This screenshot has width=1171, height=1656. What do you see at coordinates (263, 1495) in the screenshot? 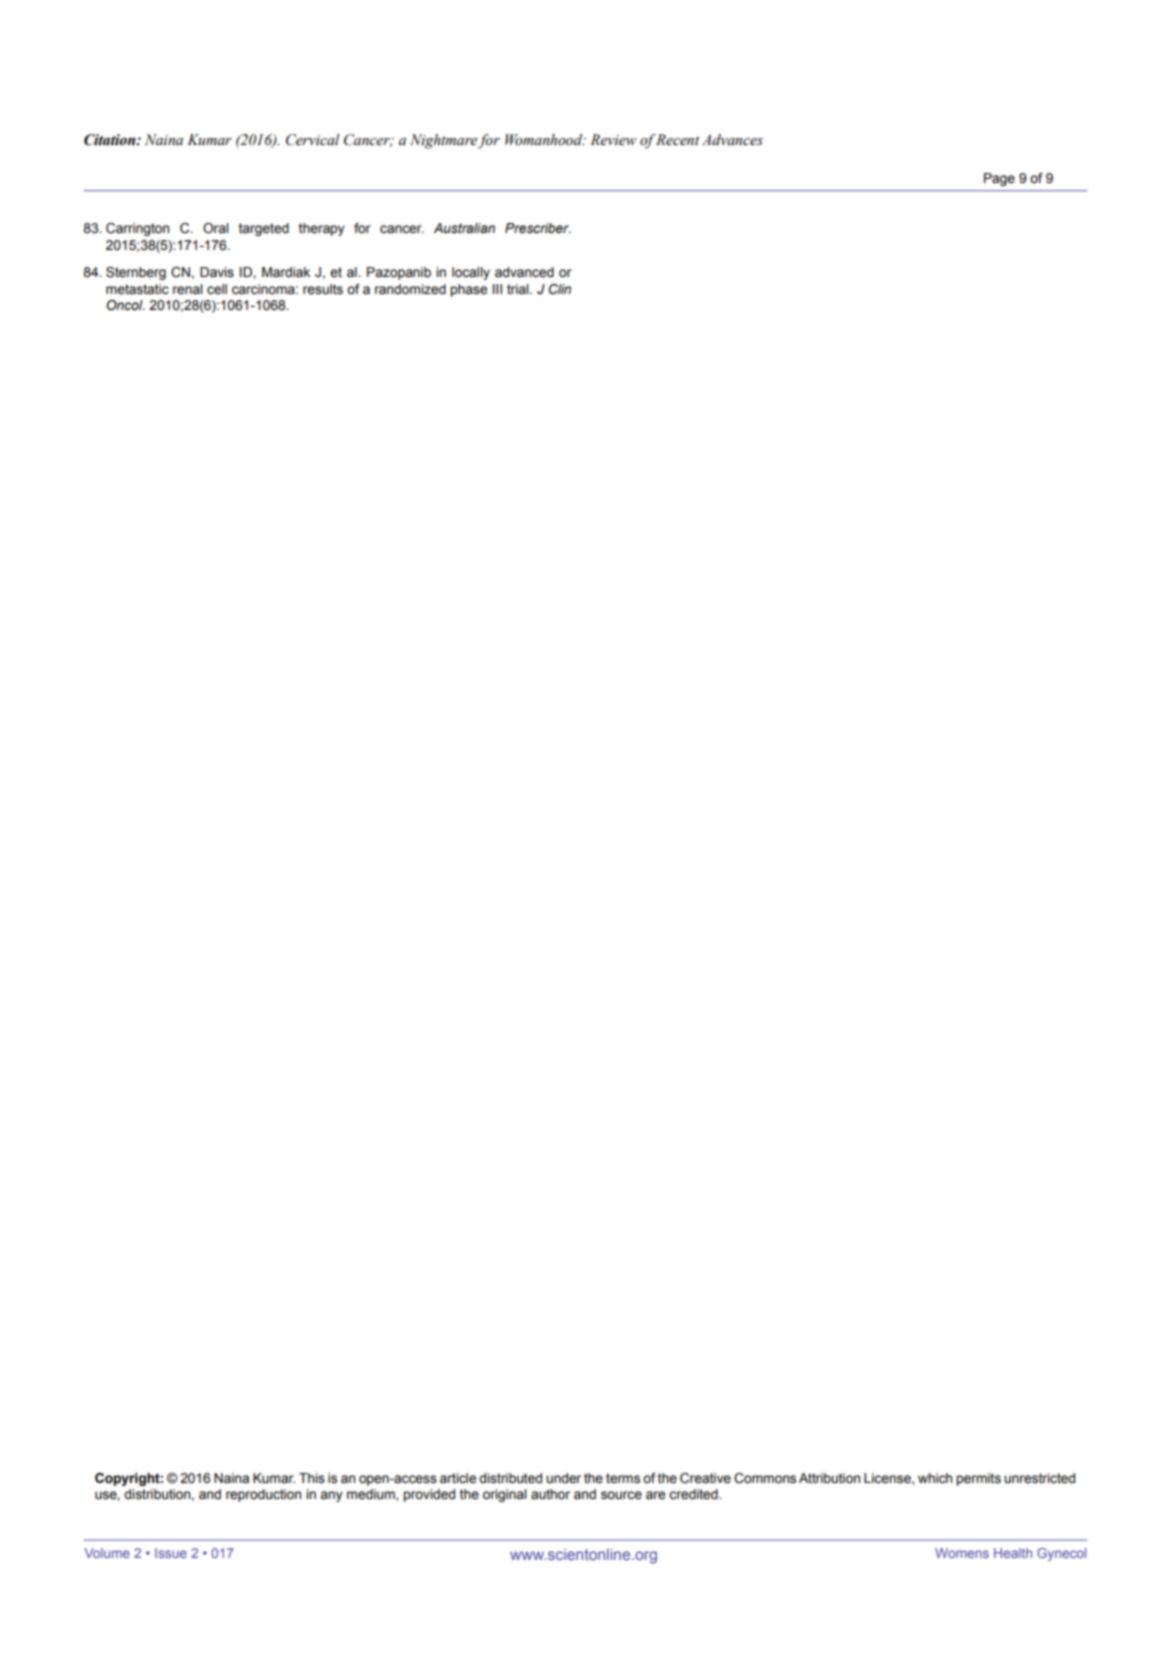
I see `reproduction` at bounding box center [263, 1495].
